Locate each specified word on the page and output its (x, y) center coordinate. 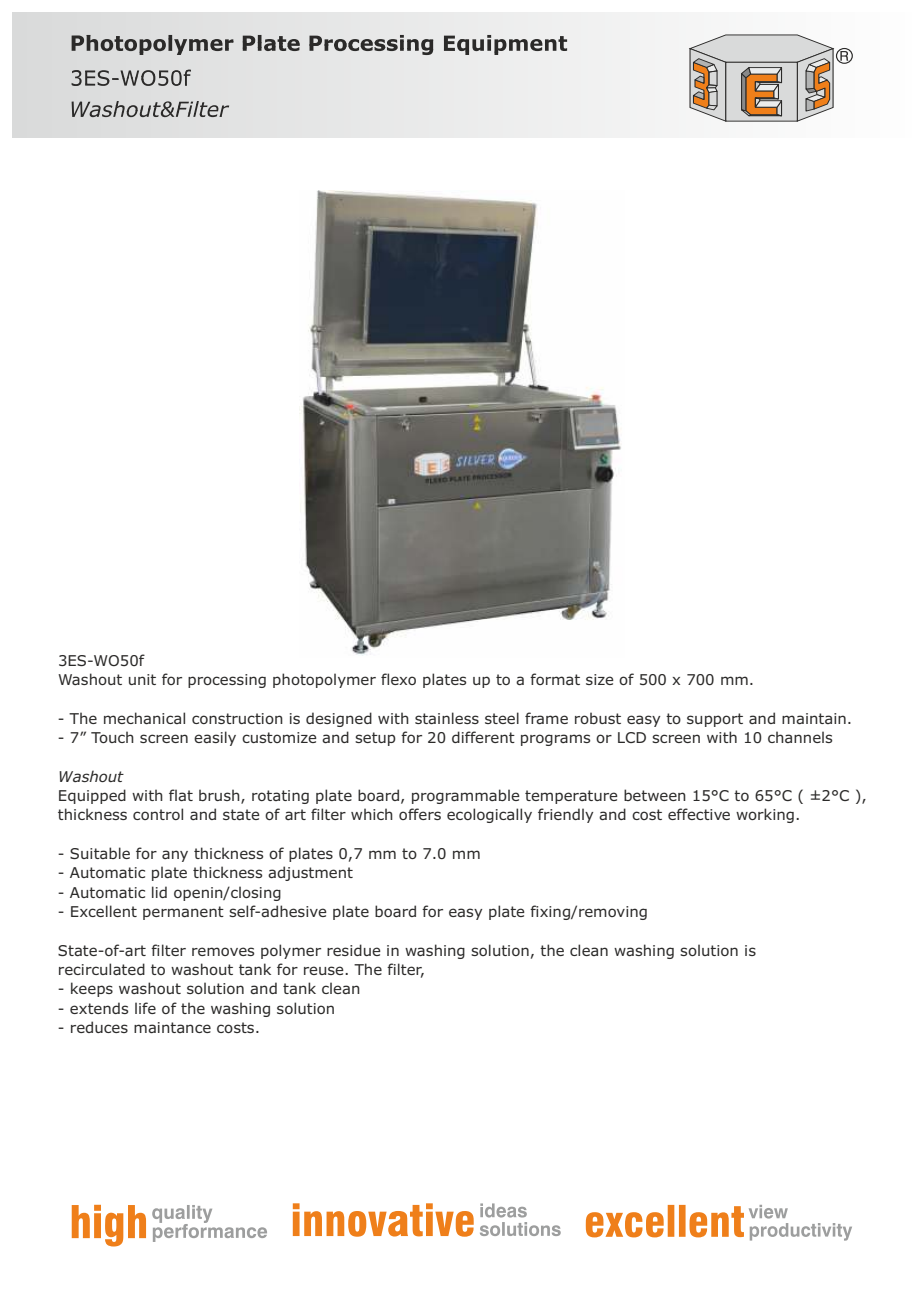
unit (142, 679)
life (145, 1008)
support (715, 720)
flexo (398, 679)
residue (354, 950)
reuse (325, 970)
